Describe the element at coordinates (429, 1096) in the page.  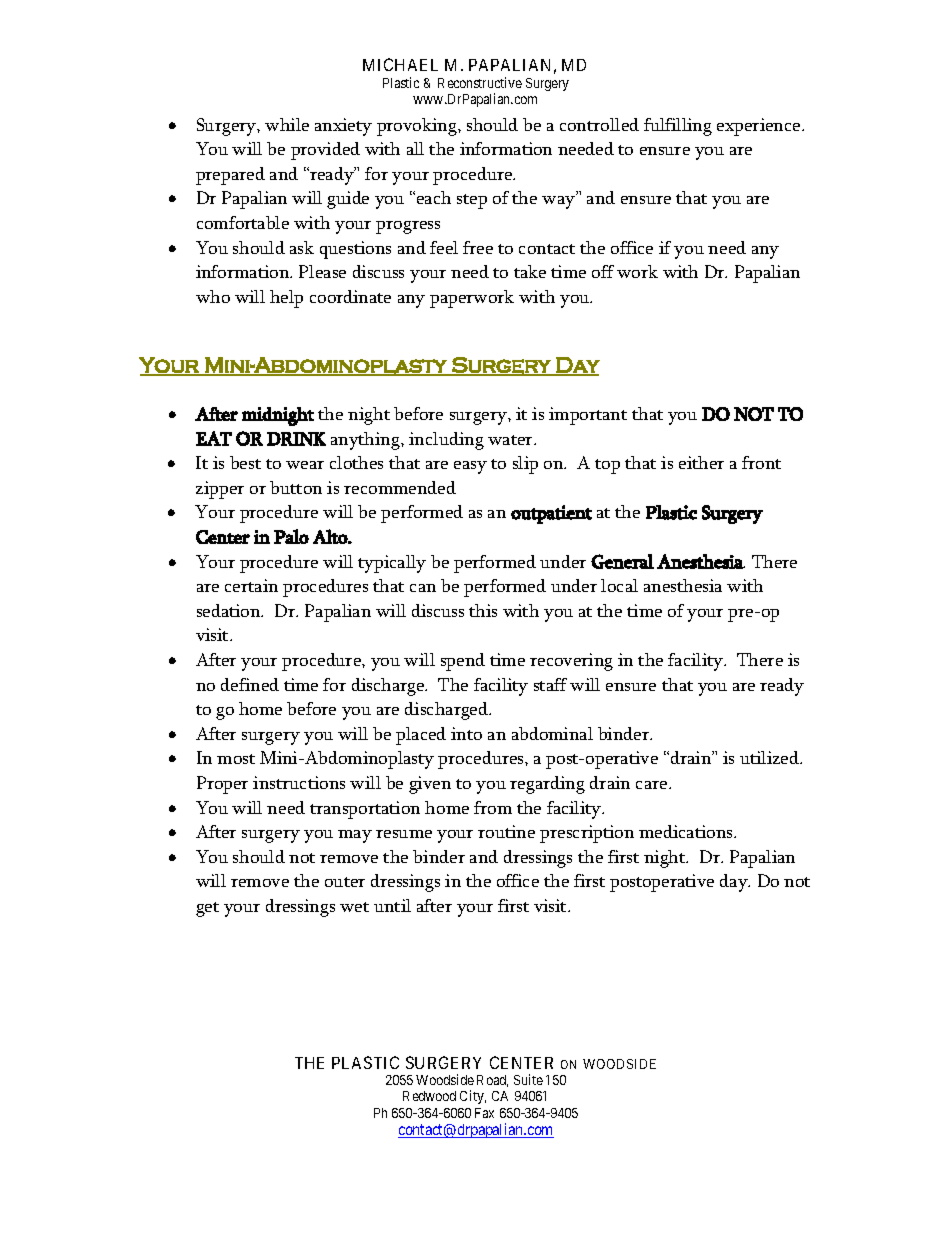
I see `Redwood` at that location.
